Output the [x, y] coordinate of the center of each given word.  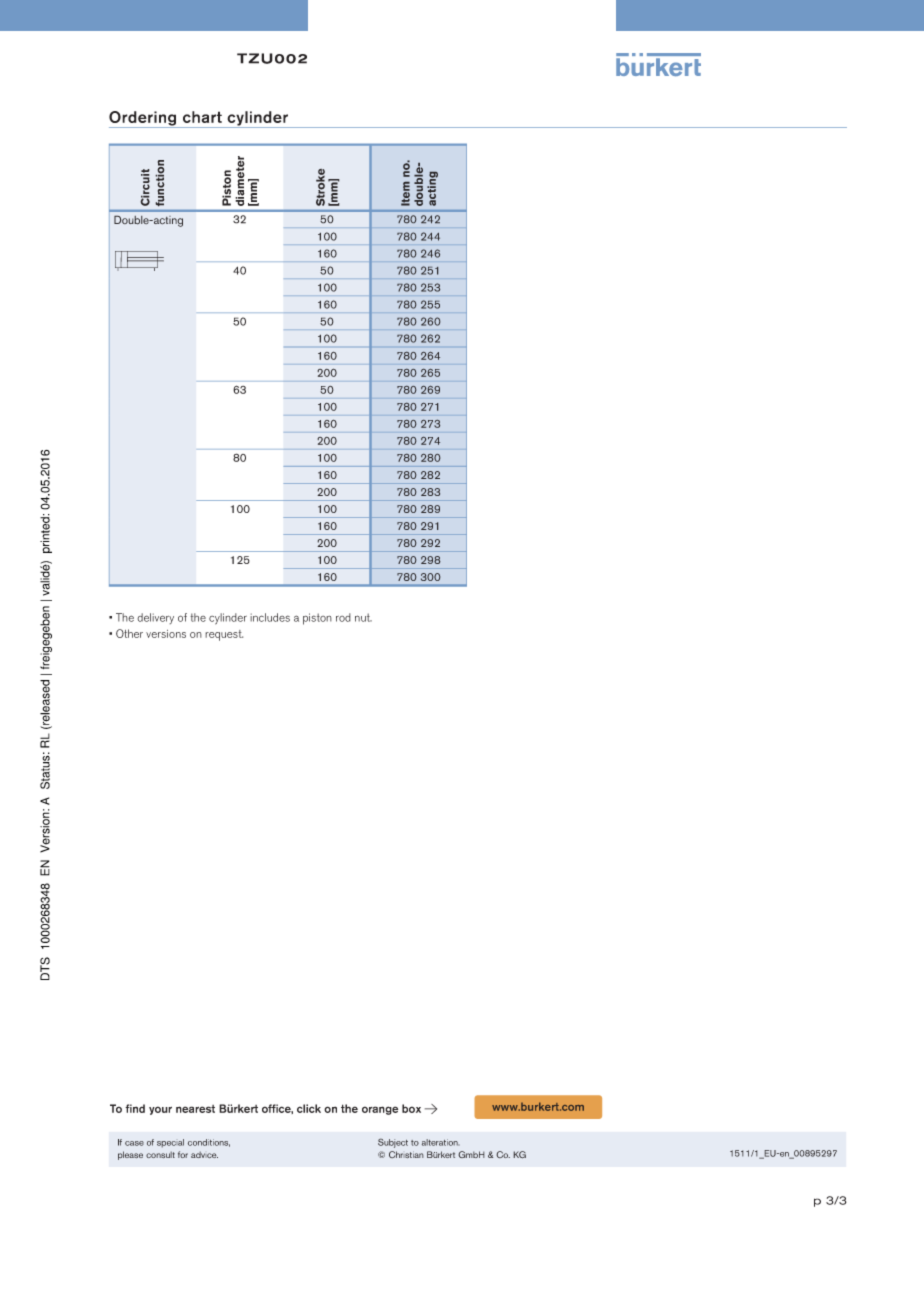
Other [129, 633]
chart [202, 117]
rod [343, 617]
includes [270, 617]
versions [166, 634]
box [411, 1108]
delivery [155, 618]
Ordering [144, 119]
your [160, 1110]
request [224, 635]
